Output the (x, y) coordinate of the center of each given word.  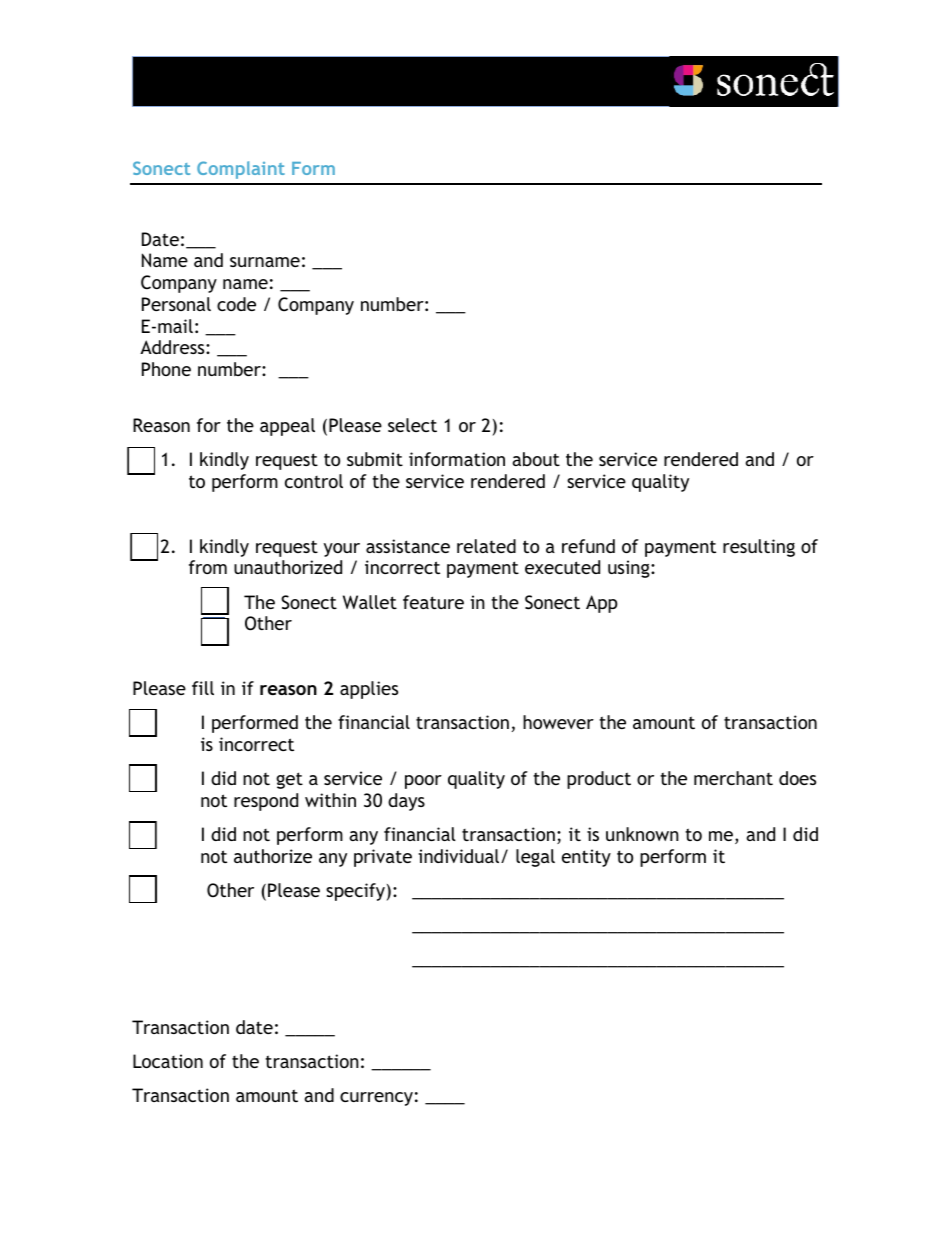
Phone (166, 369)
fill (203, 688)
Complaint (241, 170)
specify (355, 892)
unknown (642, 834)
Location (168, 1061)
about (536, 459)
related (486, 546)
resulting (759, 548)
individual (460, 856)
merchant (733, 778)
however (558, 722)
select (412, 425)
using (630, 569)
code (236, 304)
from (208, 567)
